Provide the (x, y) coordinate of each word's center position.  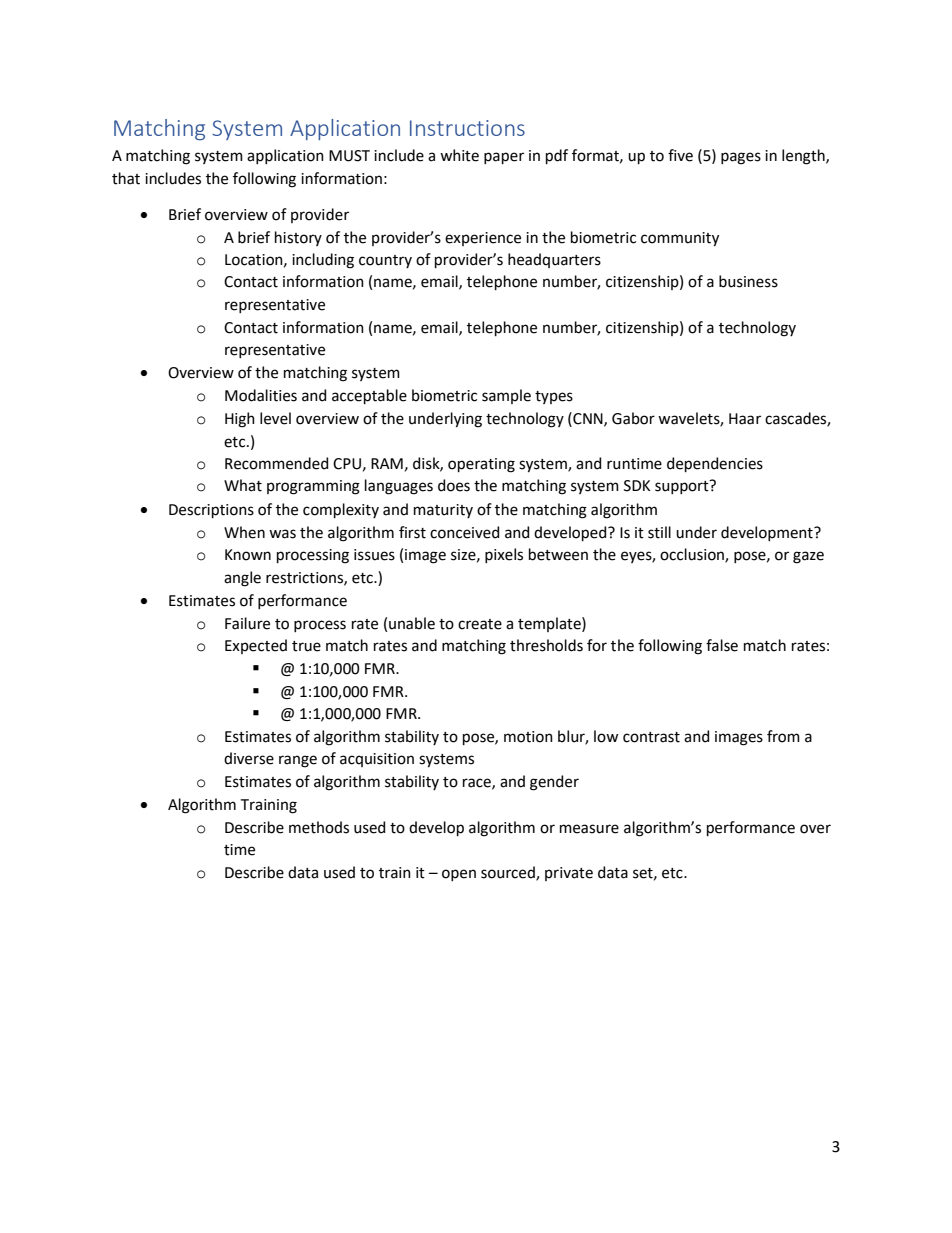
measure (589, 829)
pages (741, 158)
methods (319, 827)
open (459, 875)
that (126, 178)
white (459, 155)
